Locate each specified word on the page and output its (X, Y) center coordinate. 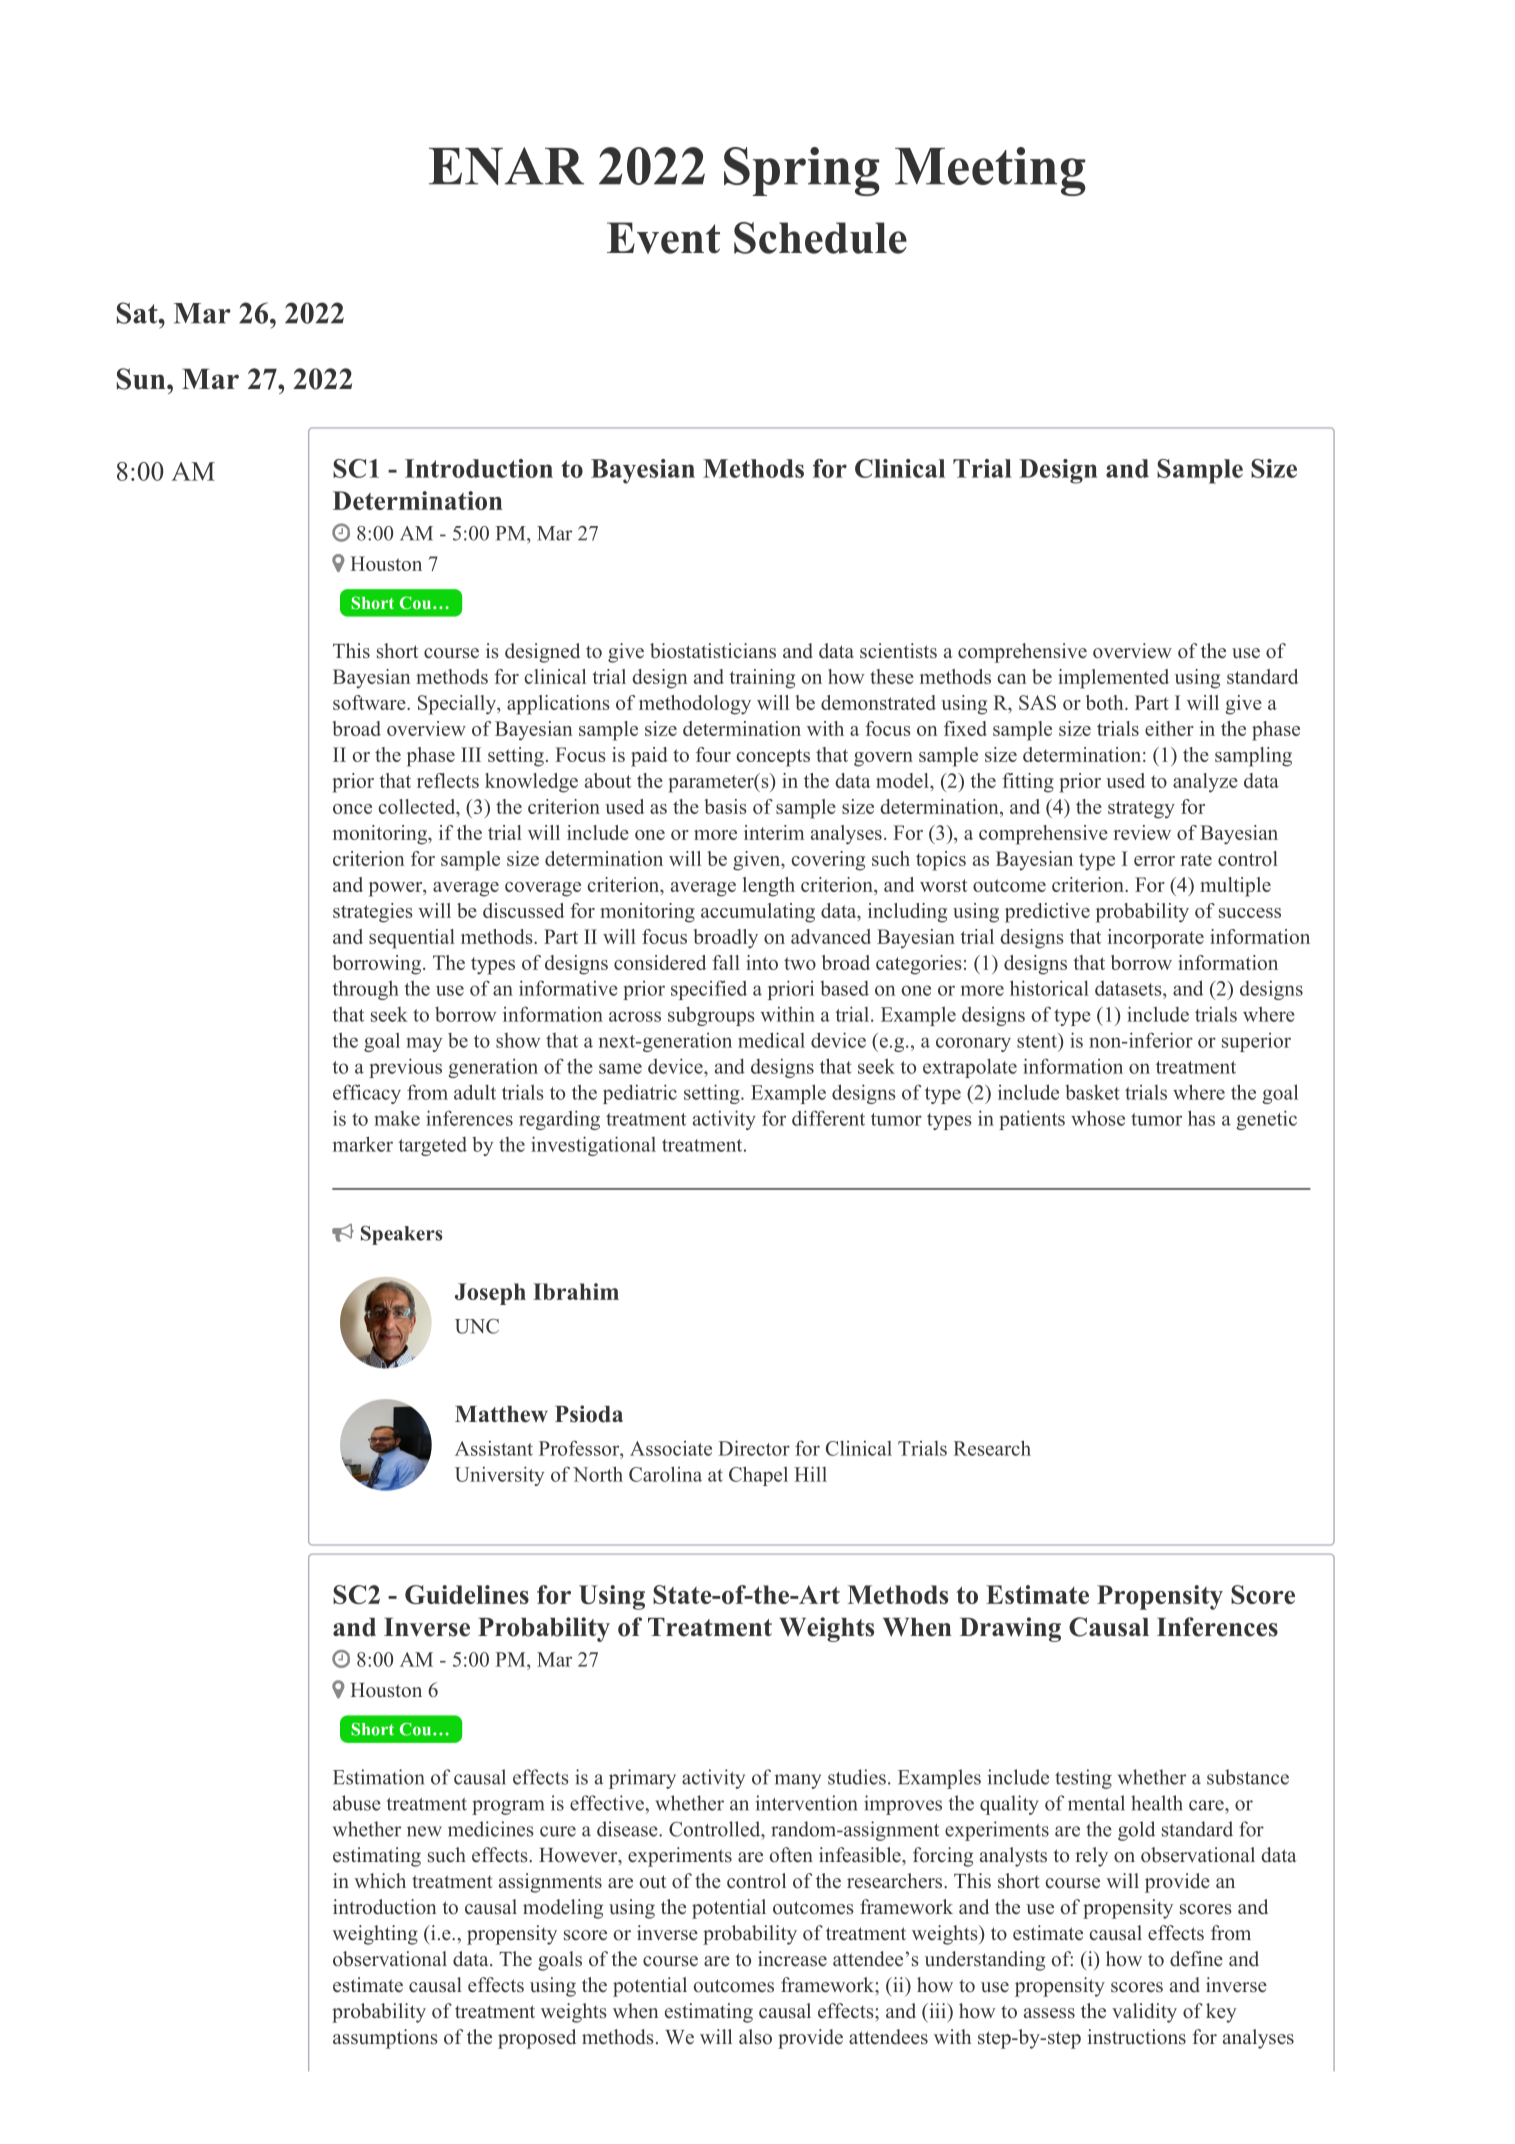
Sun (142, 379)
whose (1098, 1118)
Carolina (665, 1474)
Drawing (1010, 1629)
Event (663, 238)
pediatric (640, 1094)
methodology (695, 705)
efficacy (367, 1094)
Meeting (990, 171)
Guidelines (467, 1594)
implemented (1113, 679)
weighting (375, 1935)
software (370, 702)
